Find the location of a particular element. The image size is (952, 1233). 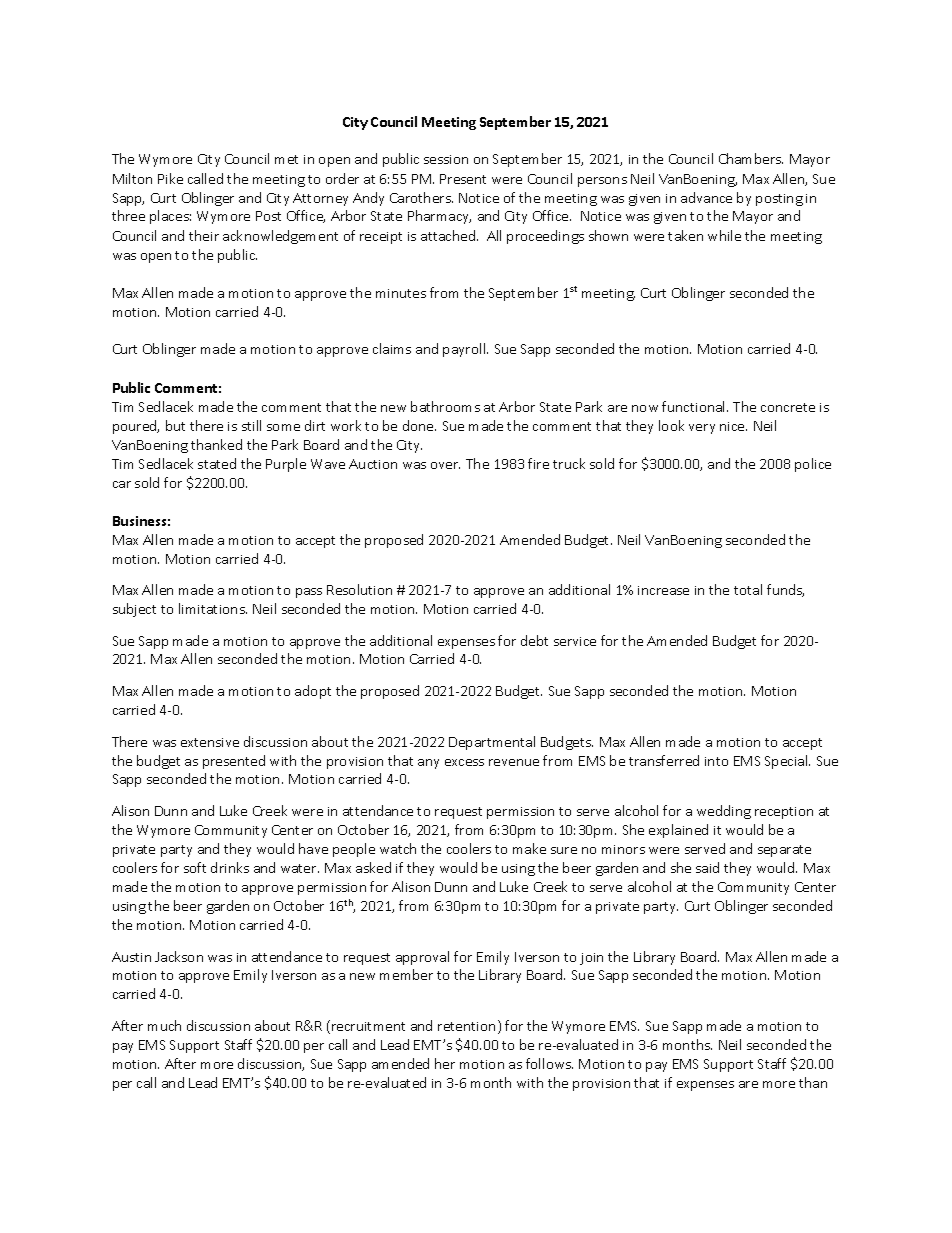

join is located at coordinates (591, 959).
